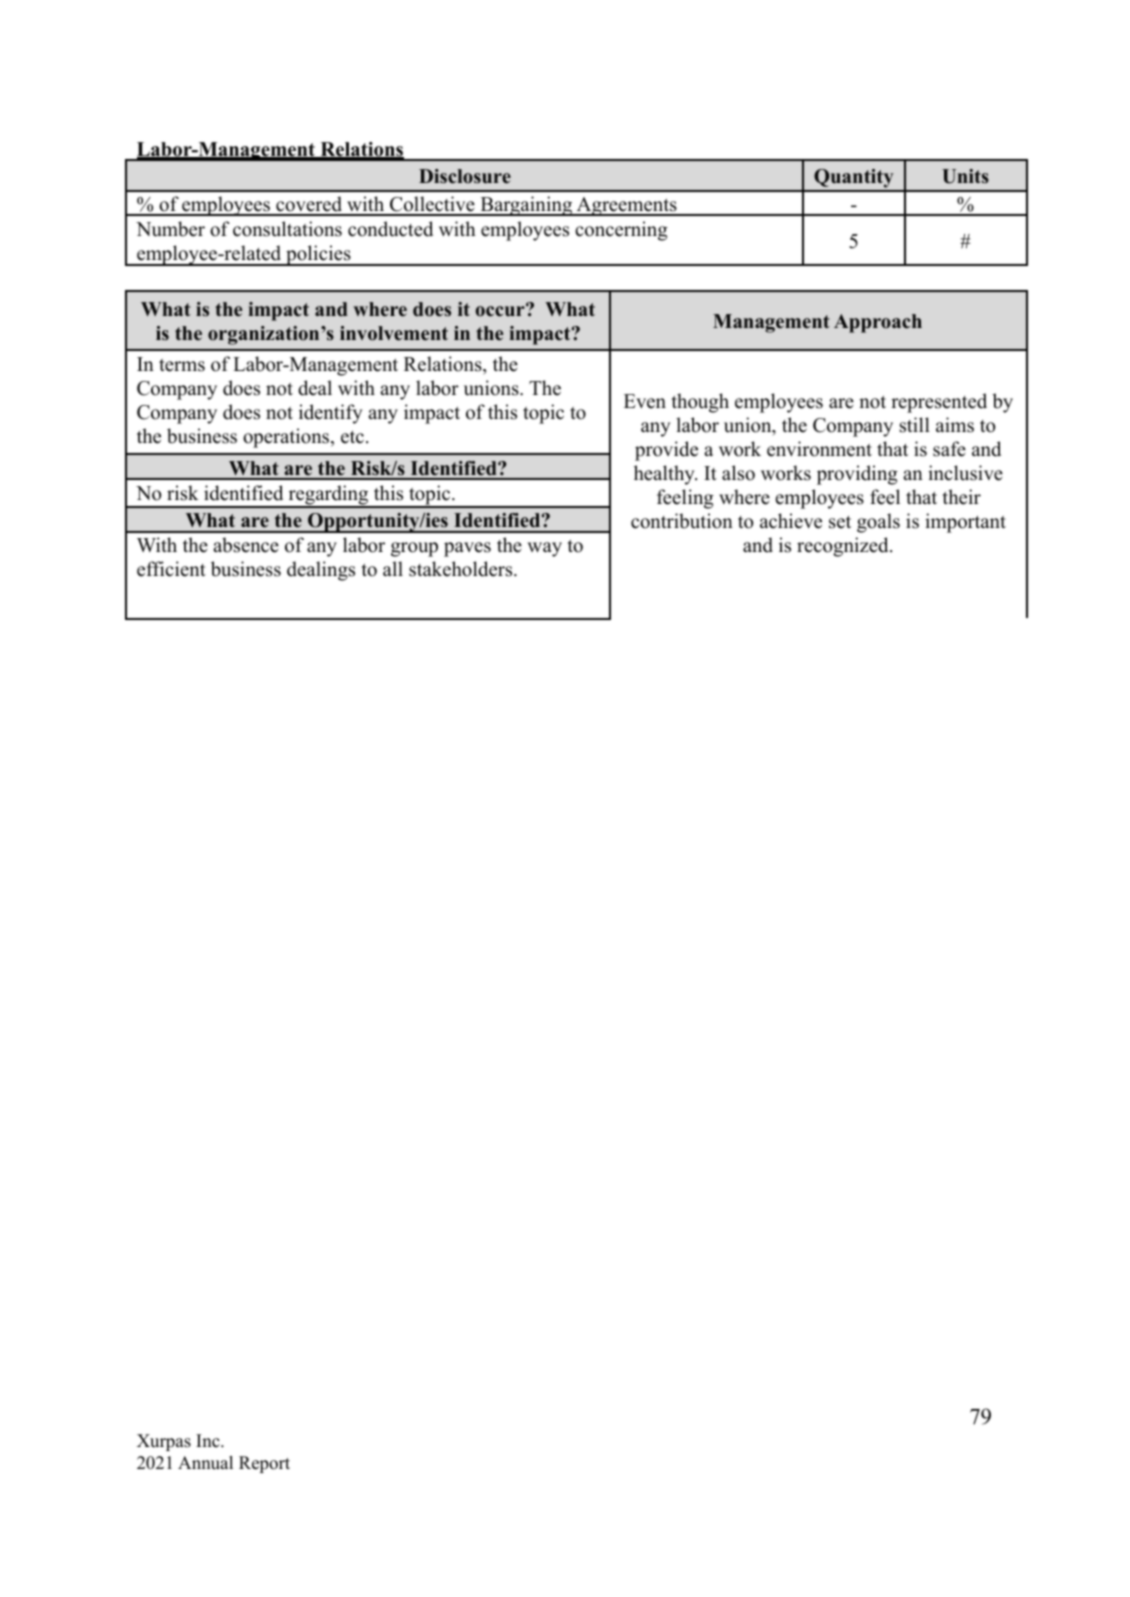  What do you see at coordinates (878, 523) in the screenshot?
I see `goals` at bounding box center [878, 523].
